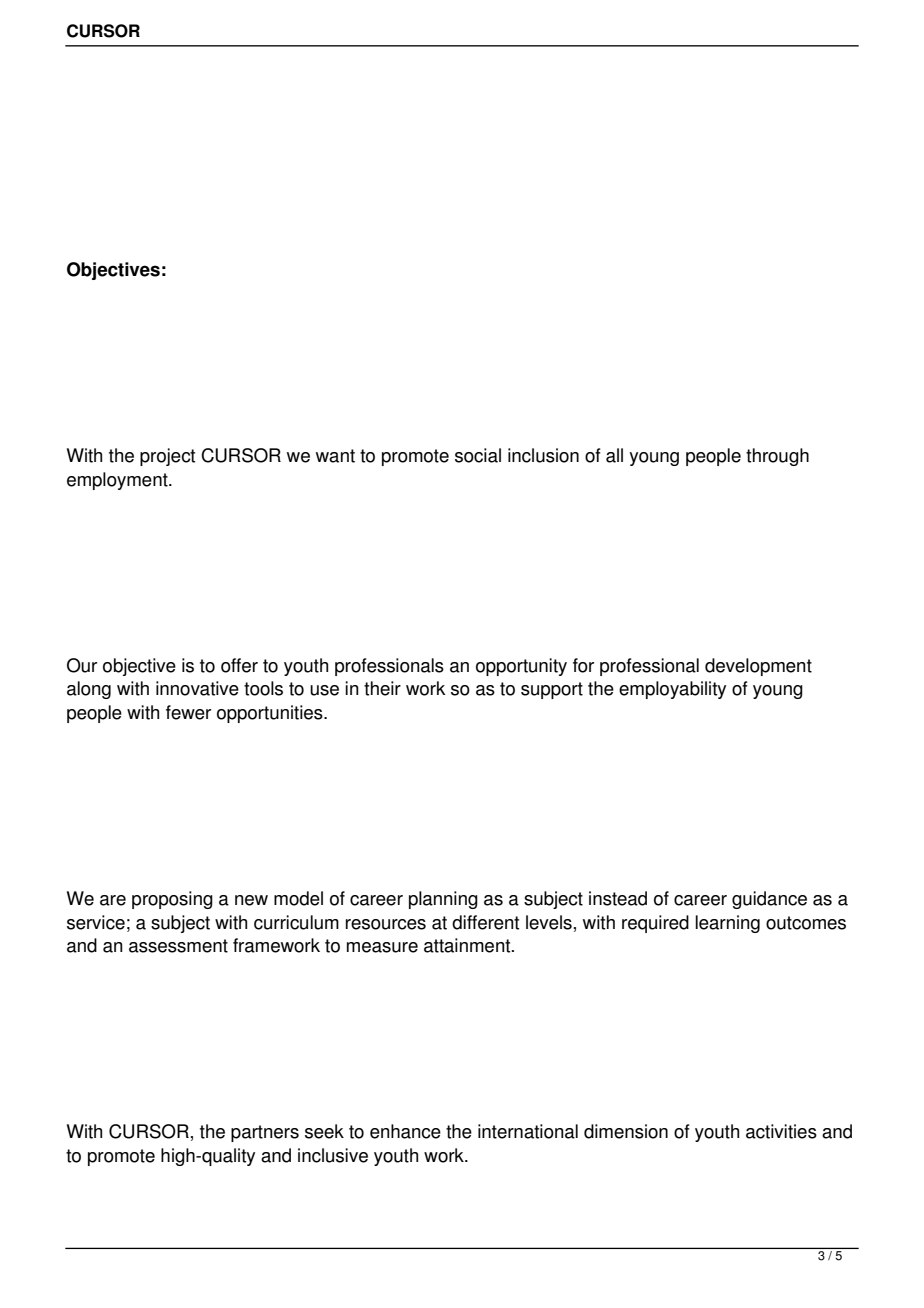 The image size is (924, 1308). What do you see at coordinates (777, 457) in the screenshot?
I see `through` at bounding box center [777, 457].
